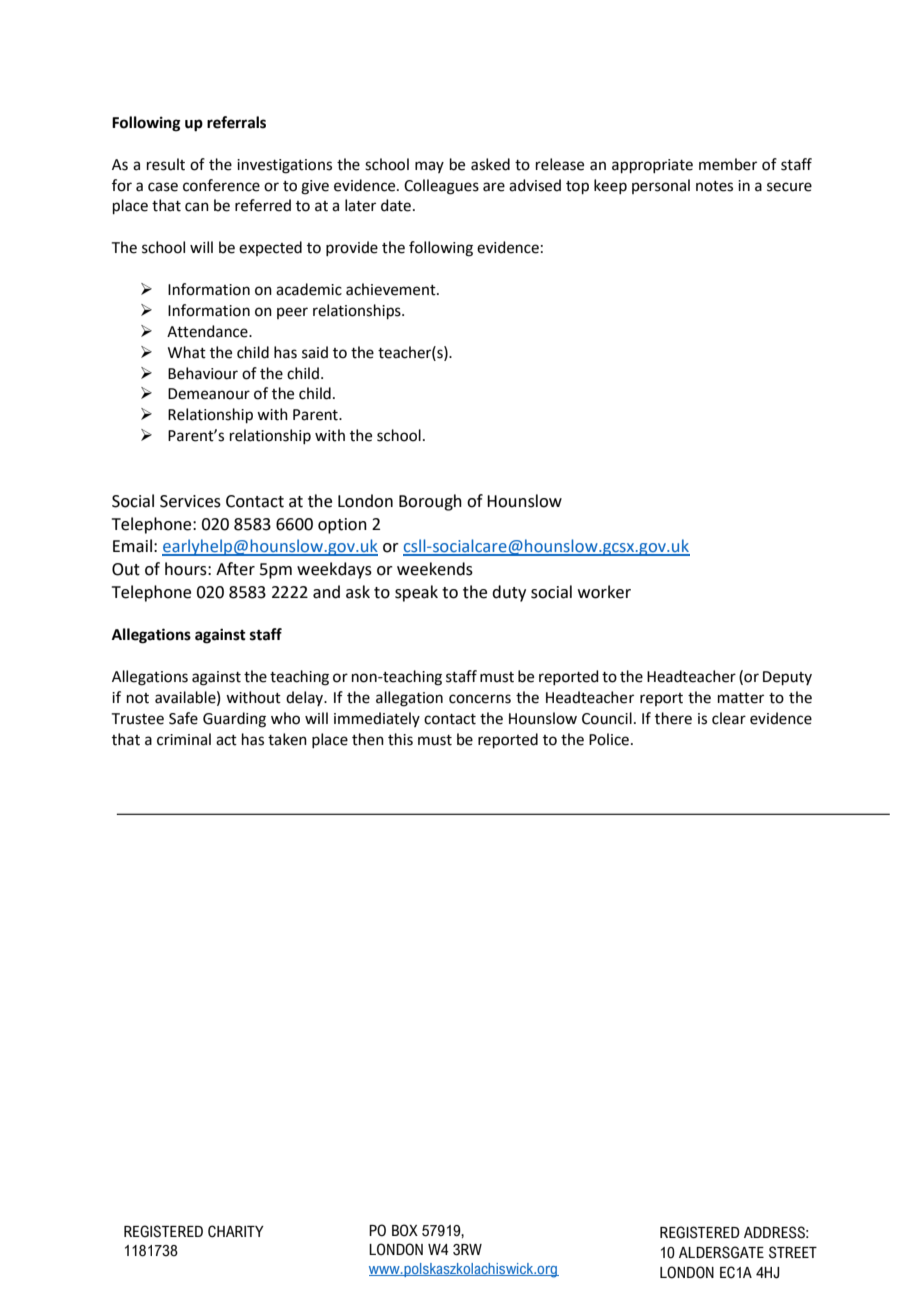 This page has height=1308, width=924. I want to click on criminal, so click(184, 739).
